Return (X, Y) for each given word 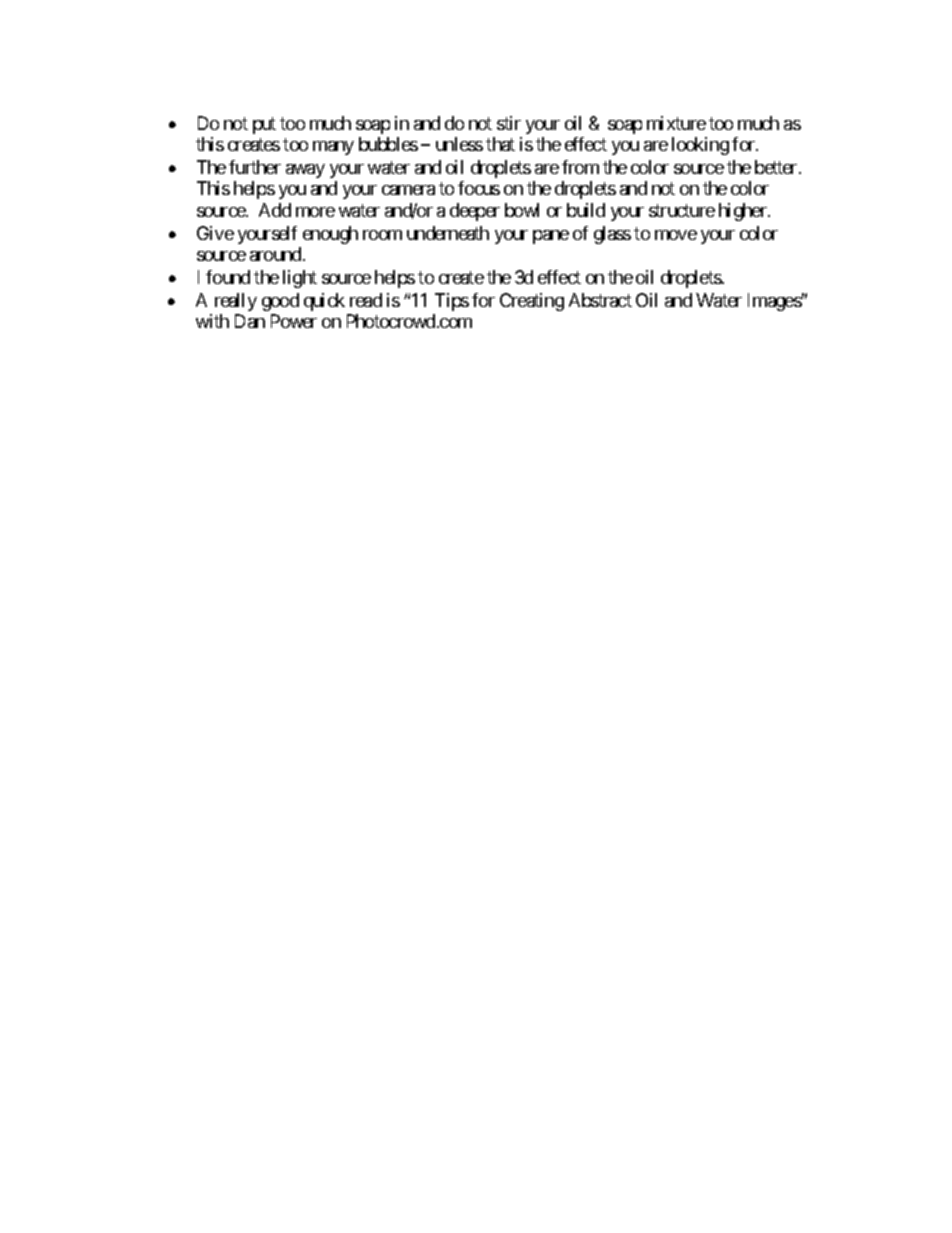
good (280, 302)
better (777, 167)
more (315, 212)
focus (479, 188)
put (264, 125)
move (676, 235)
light (300, 279)
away (305, 171)
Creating (532, 302)
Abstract (600, 300)
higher (744, 212)
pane (551, 237)
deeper (475, 212)
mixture (676, 123)
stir (509, 123)
